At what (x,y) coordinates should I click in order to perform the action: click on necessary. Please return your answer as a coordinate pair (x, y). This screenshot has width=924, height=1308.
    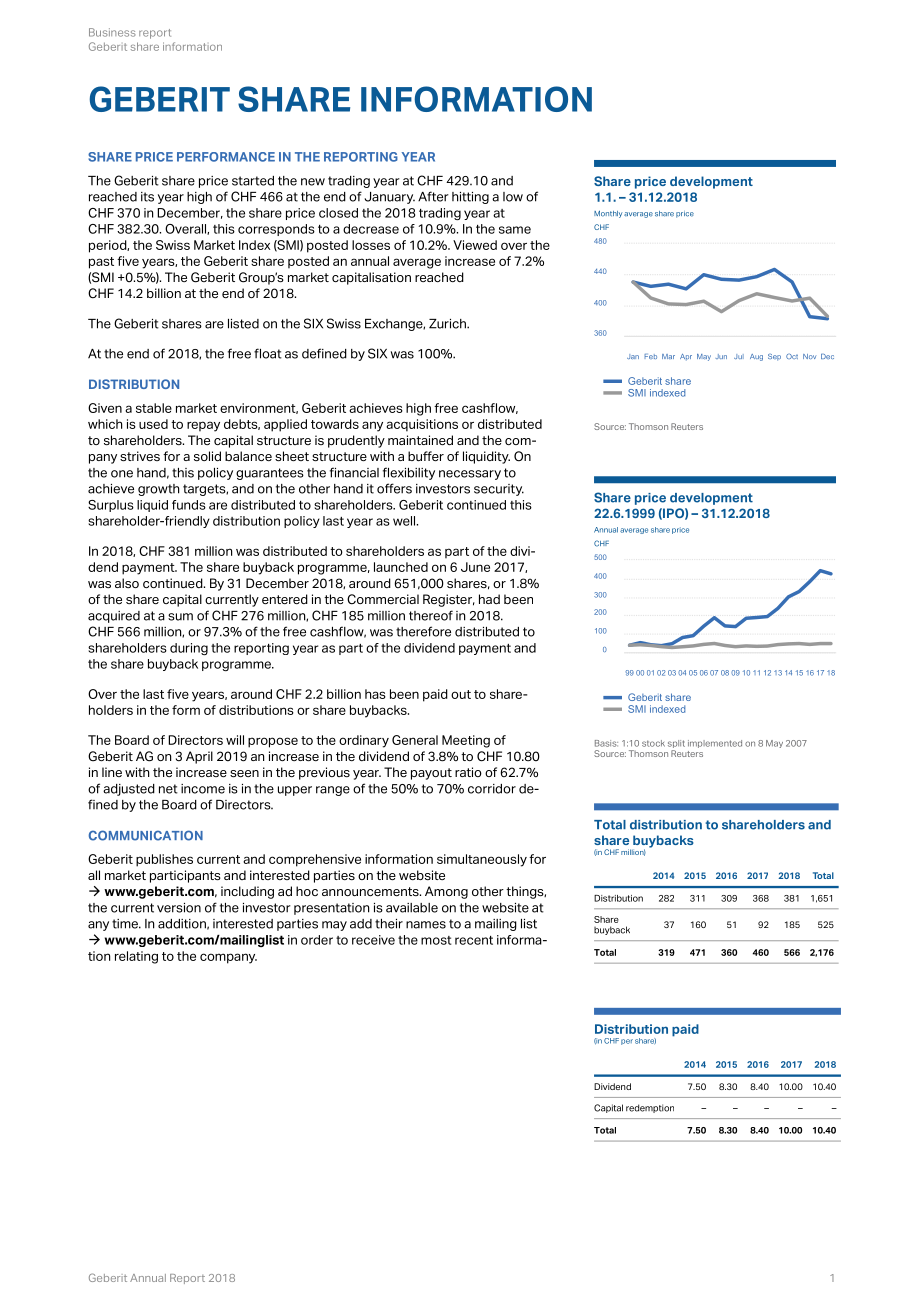
    Looking at the image, I should click on (470, 475).
